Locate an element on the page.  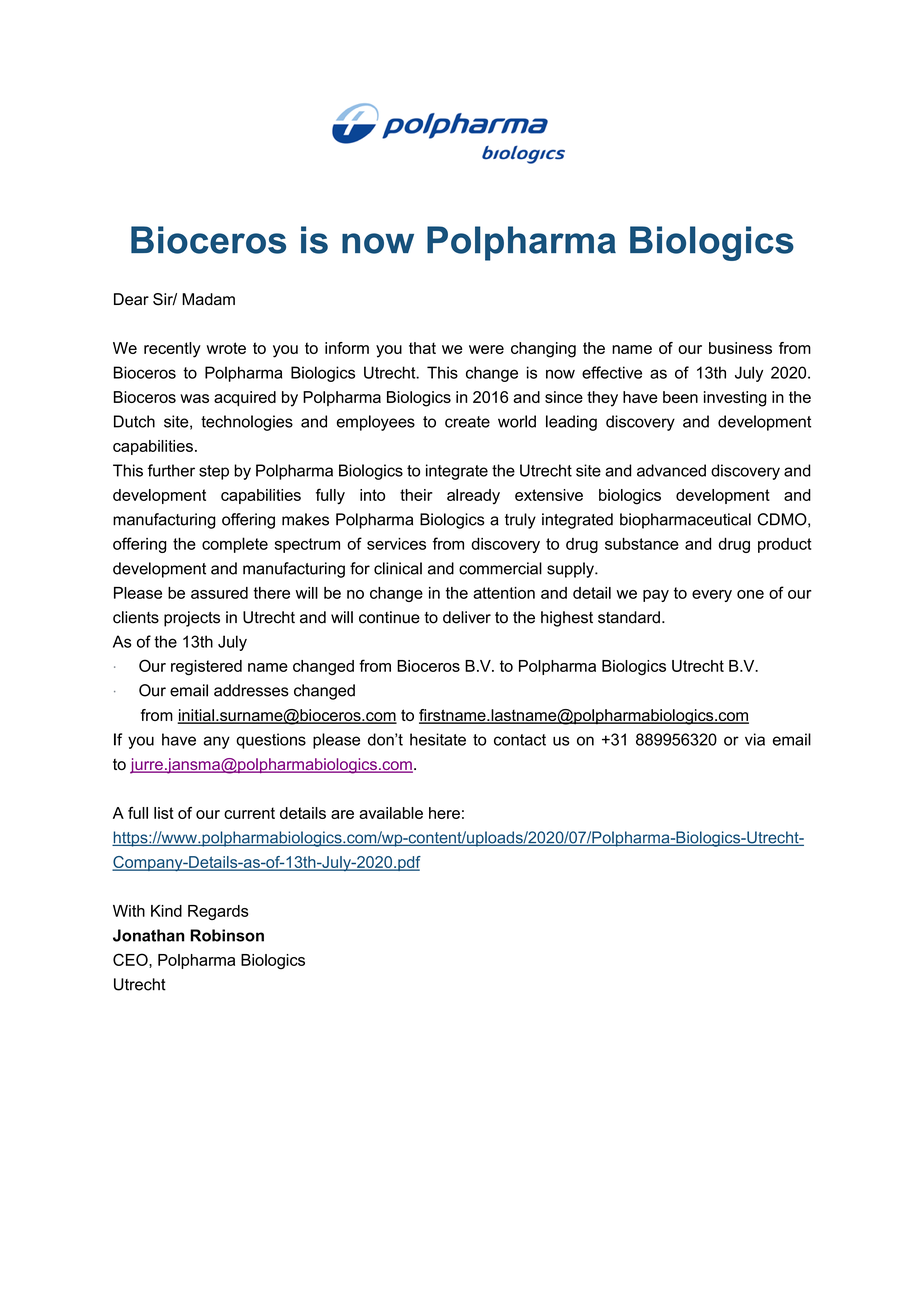
already is located at coordinates (473, 496).
